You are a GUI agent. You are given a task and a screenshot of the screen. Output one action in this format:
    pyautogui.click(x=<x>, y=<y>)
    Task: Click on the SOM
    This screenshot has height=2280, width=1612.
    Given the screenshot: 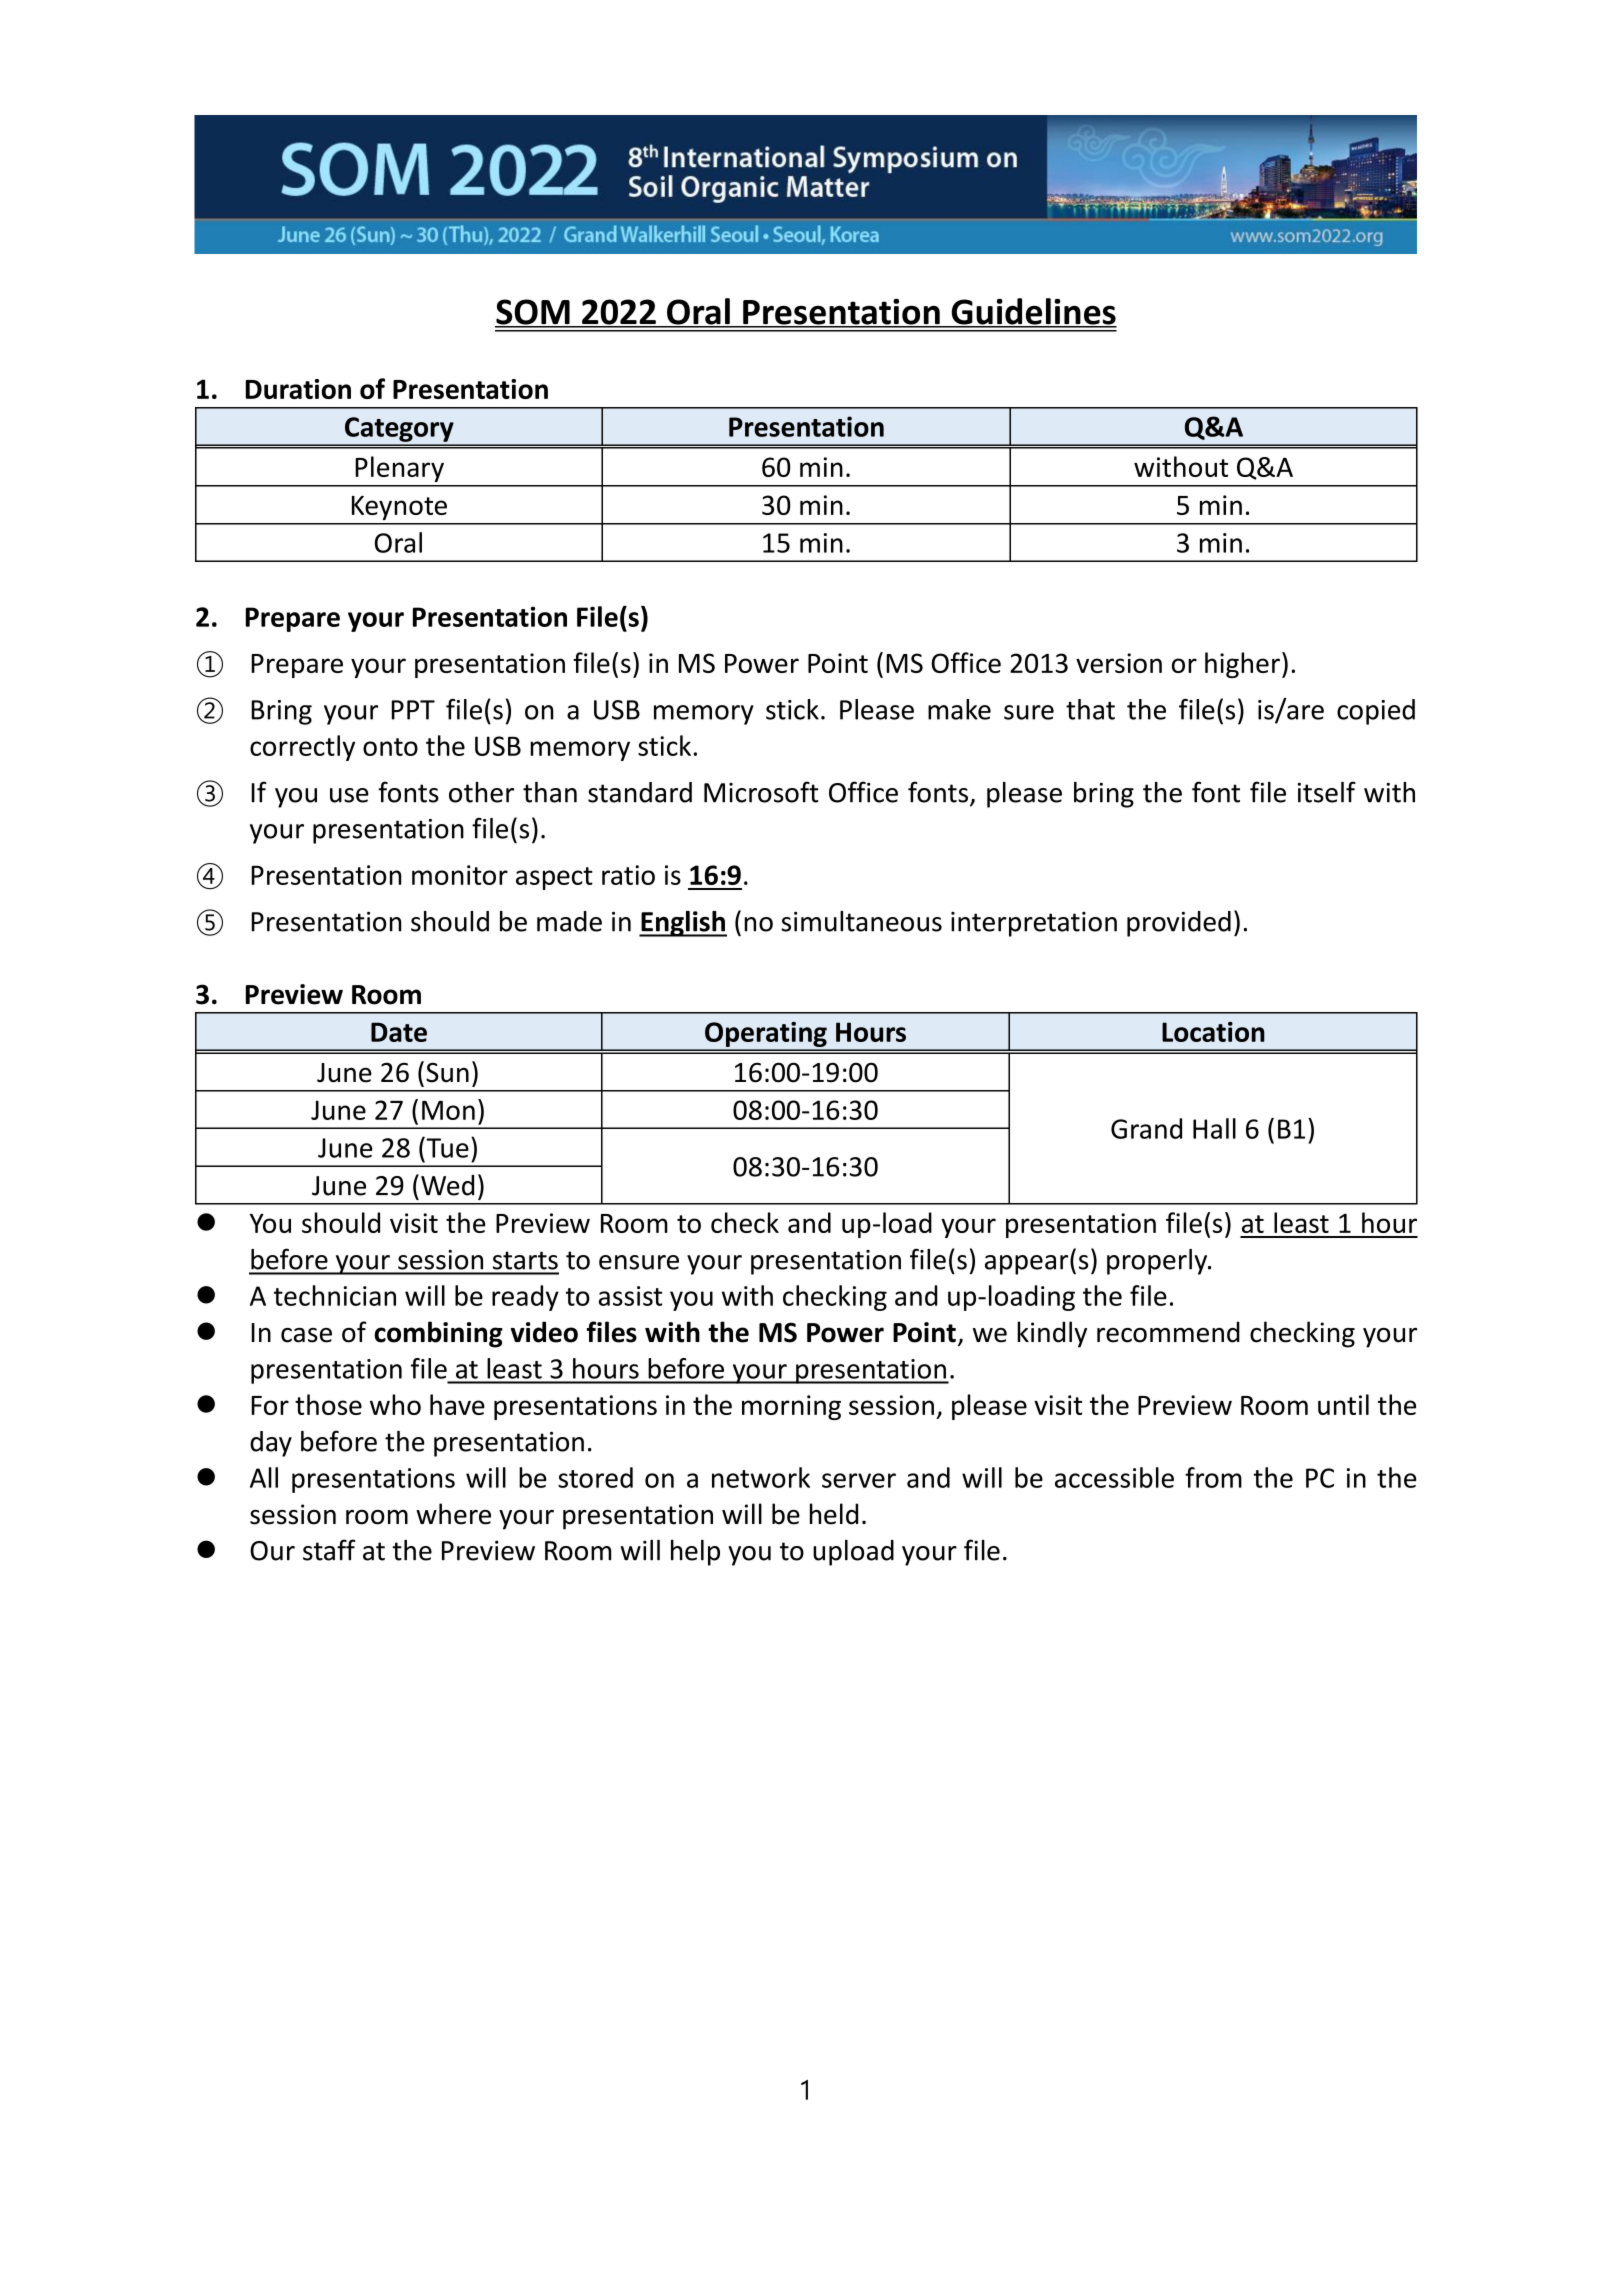 What is the action you would take?
    pyautogui.click(x=533, y=313)
